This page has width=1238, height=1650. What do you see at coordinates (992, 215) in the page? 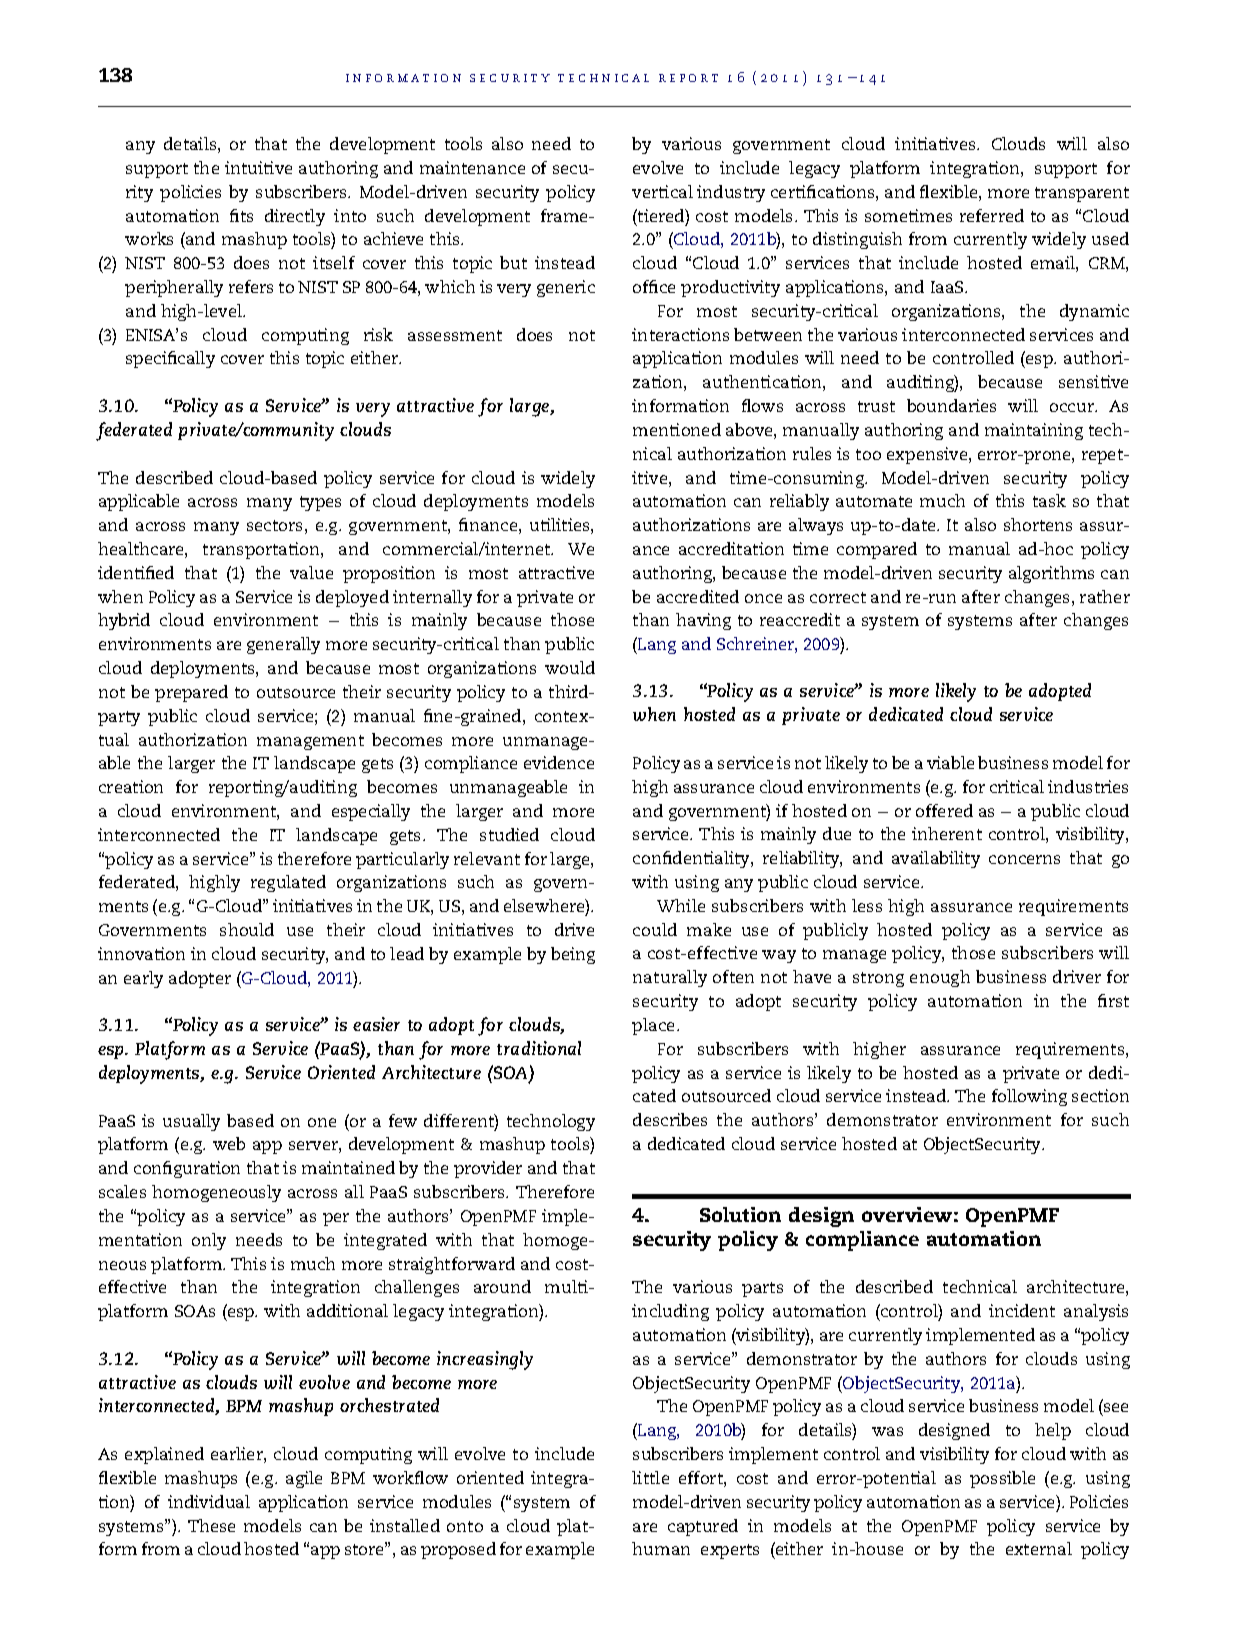
I see `referred` at bounding box center [992, 215].
